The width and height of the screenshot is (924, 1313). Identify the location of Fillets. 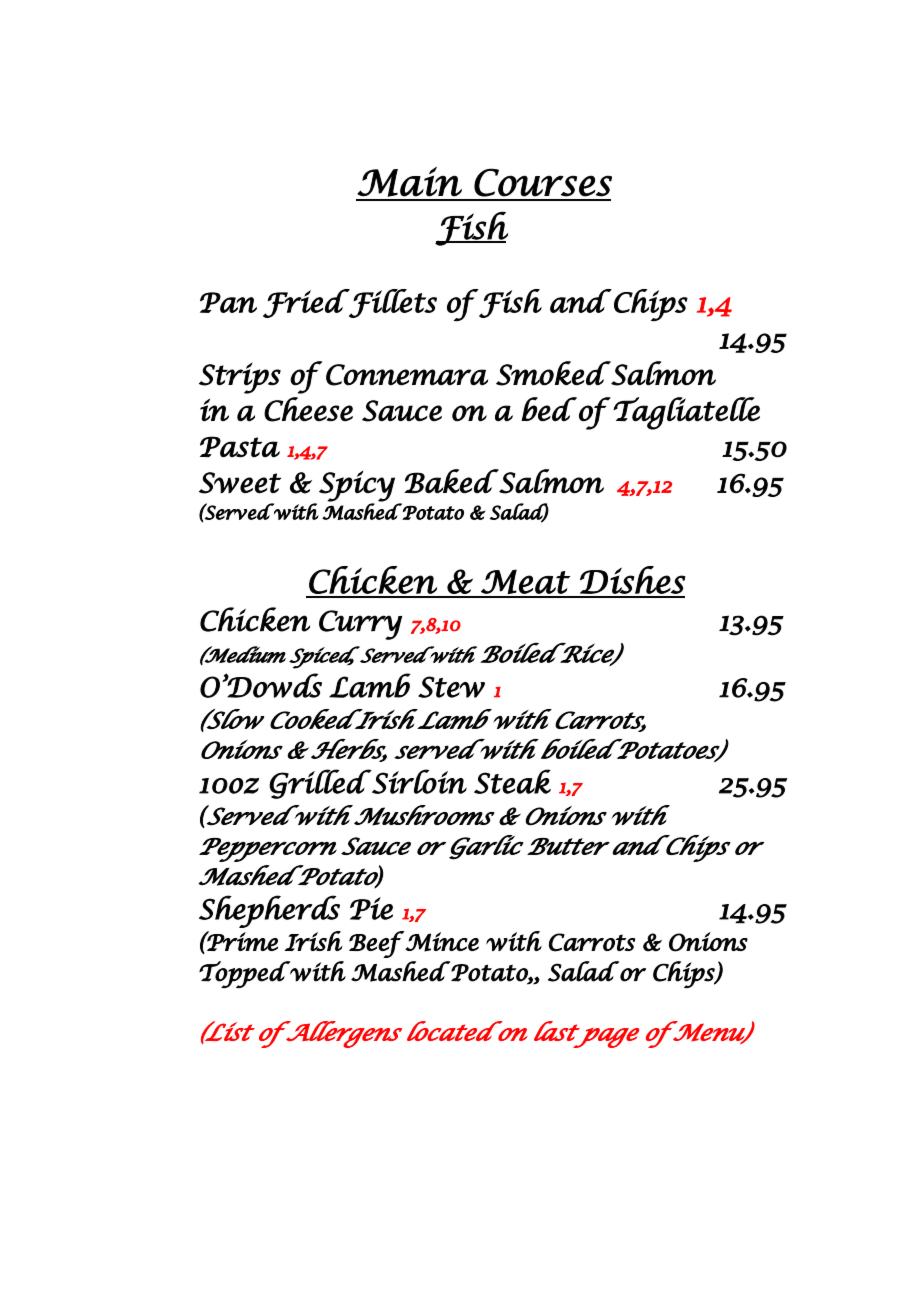
(392, 303).
